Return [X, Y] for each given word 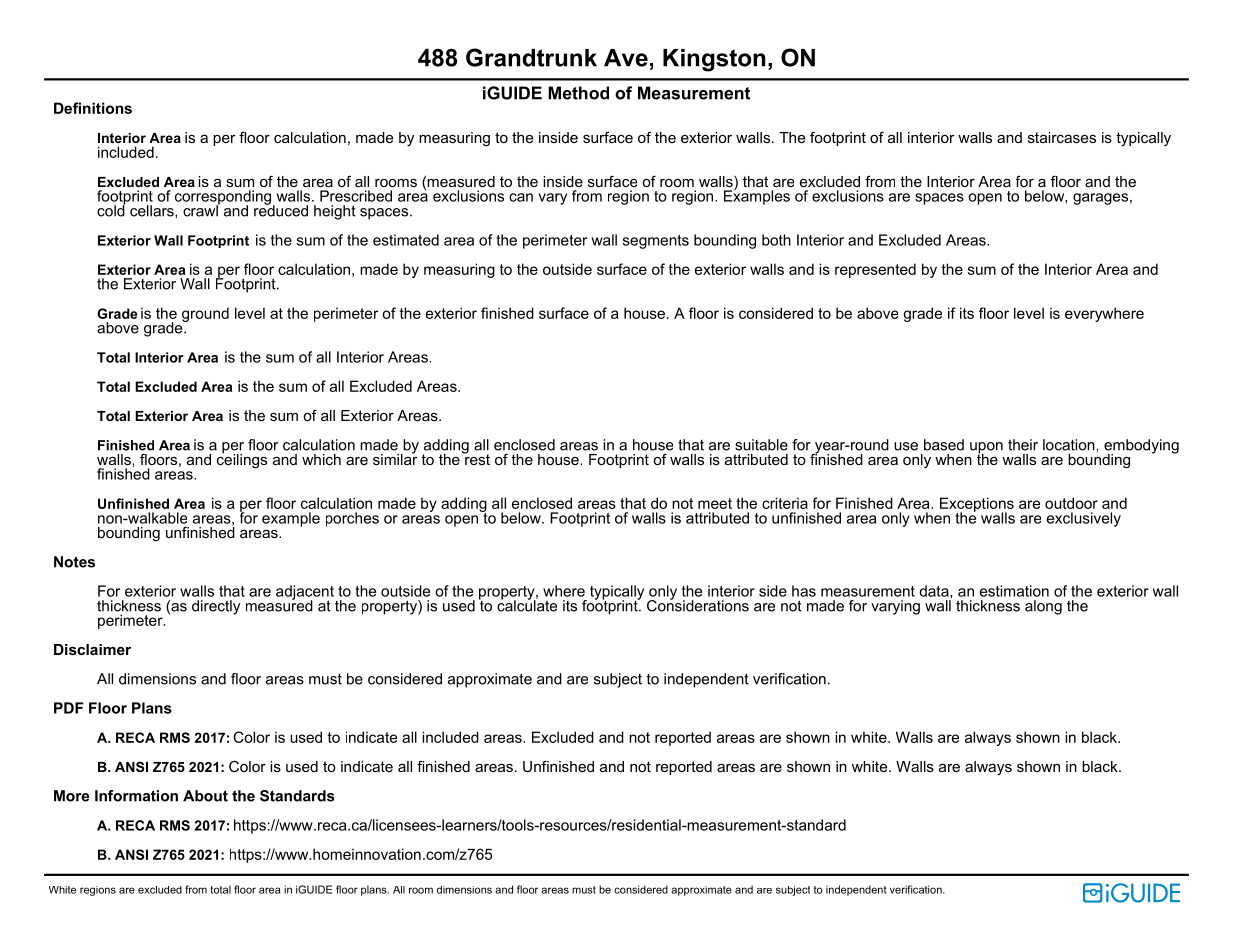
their [1023, 445]
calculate [527, 605]
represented [875, 270]
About [205, 796]
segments [656, 242]
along [1043, 607]
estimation [1014, 591]
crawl [201, 210]
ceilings [242, 460]
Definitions [93, 108]
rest [476, 458]
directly [216, 607]
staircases [1062, 137]
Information [136, 796]
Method [578, 93]
